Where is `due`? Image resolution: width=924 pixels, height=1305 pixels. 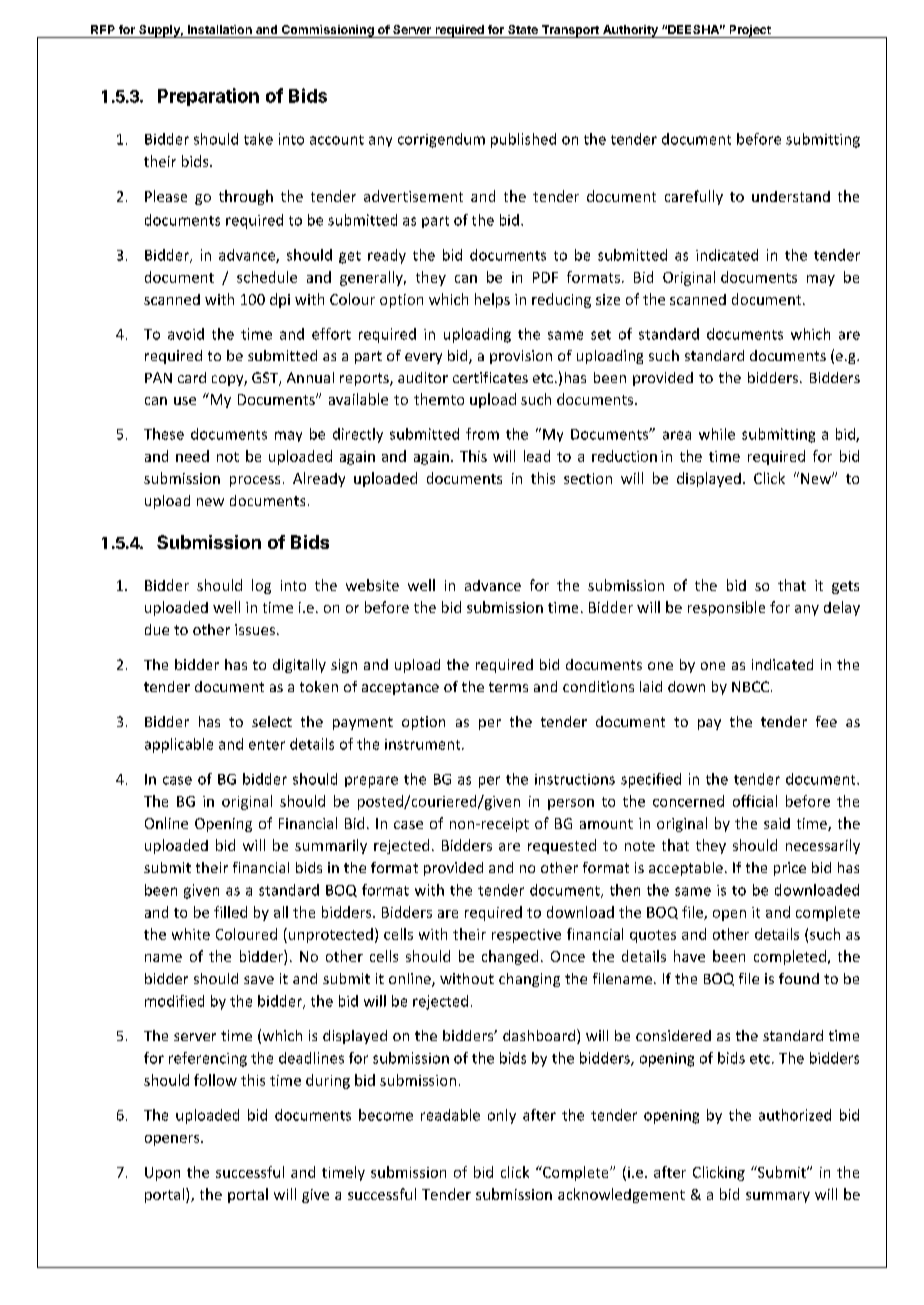
due is located at coordinates (157, 629).
